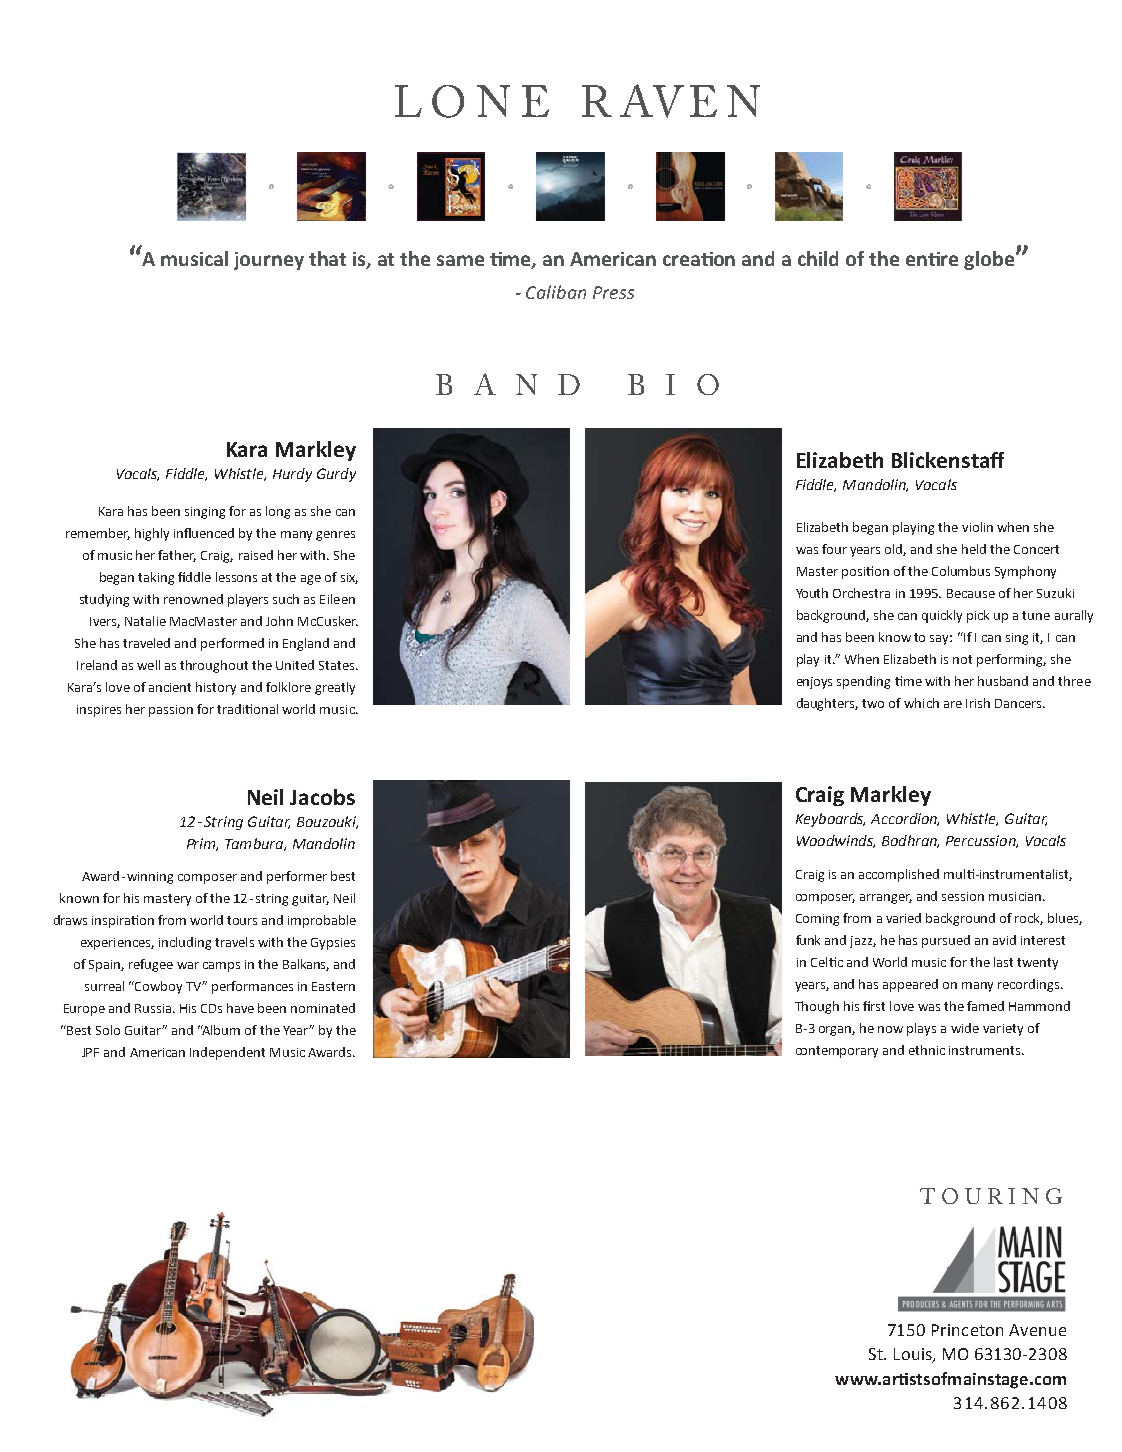 The height and width of the screenshot is (1452, 1122). I want to click on journey, so click(269, 261).
